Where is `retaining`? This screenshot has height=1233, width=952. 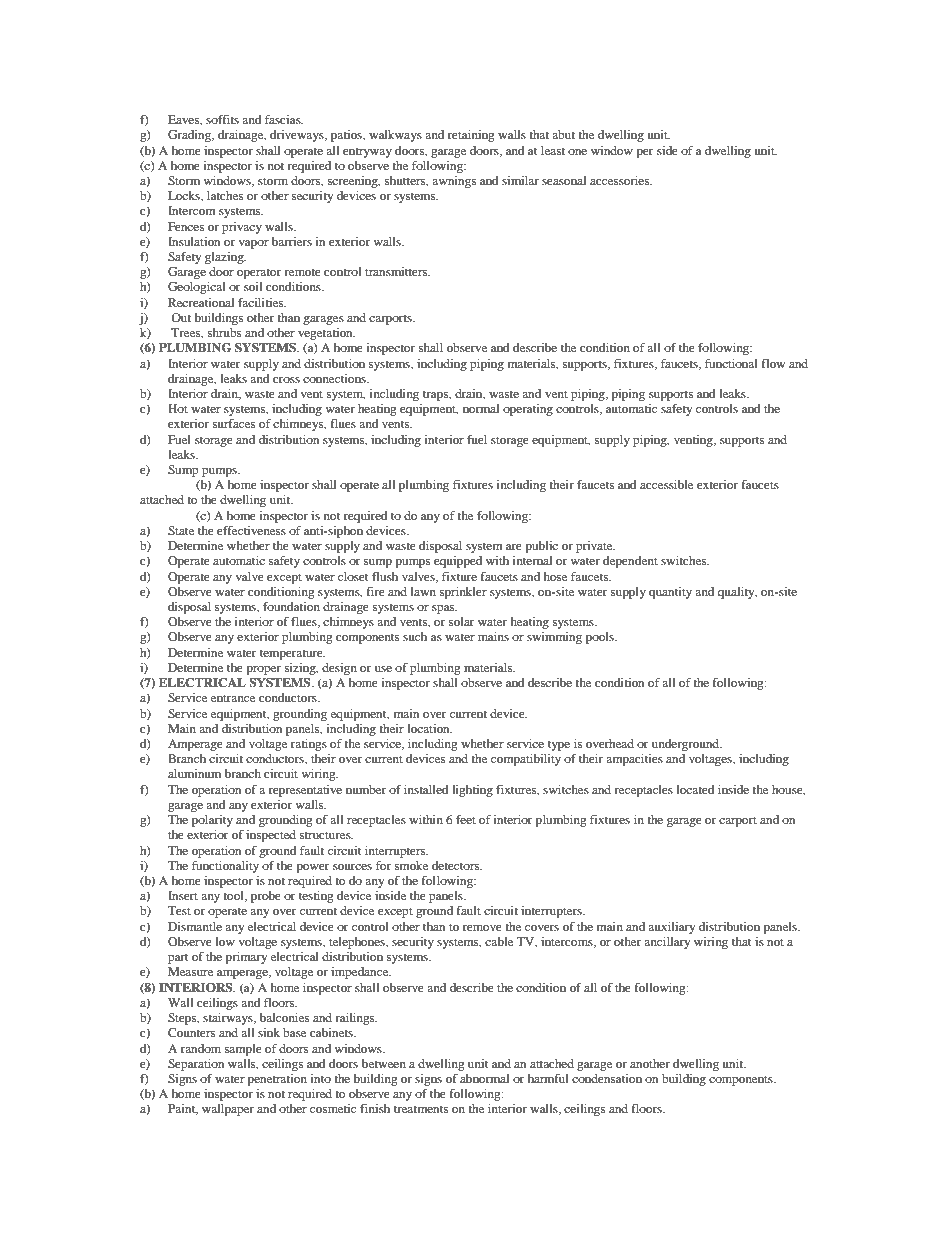 retaining is located at coordinates (471, 136).
